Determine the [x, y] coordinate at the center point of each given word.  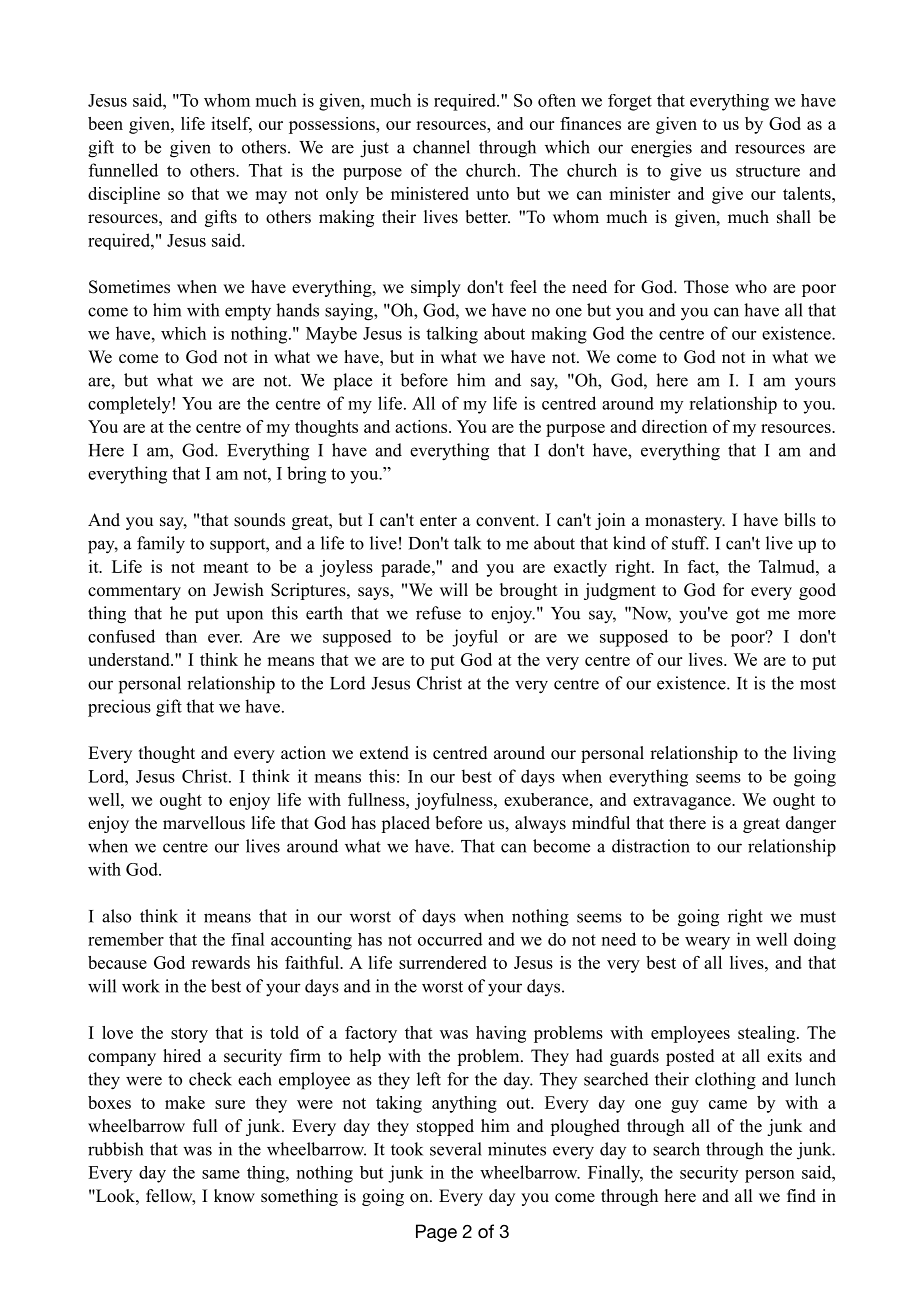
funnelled [123, 170]
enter [438, 521]
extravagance [683, 802]
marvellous [204, 823]
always [540, 824]
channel [441, 147]
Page [436, 1233]
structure [768, 171]
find [801, 1196]
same [221, 1174]
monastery [685, 522]
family [161, 545]
